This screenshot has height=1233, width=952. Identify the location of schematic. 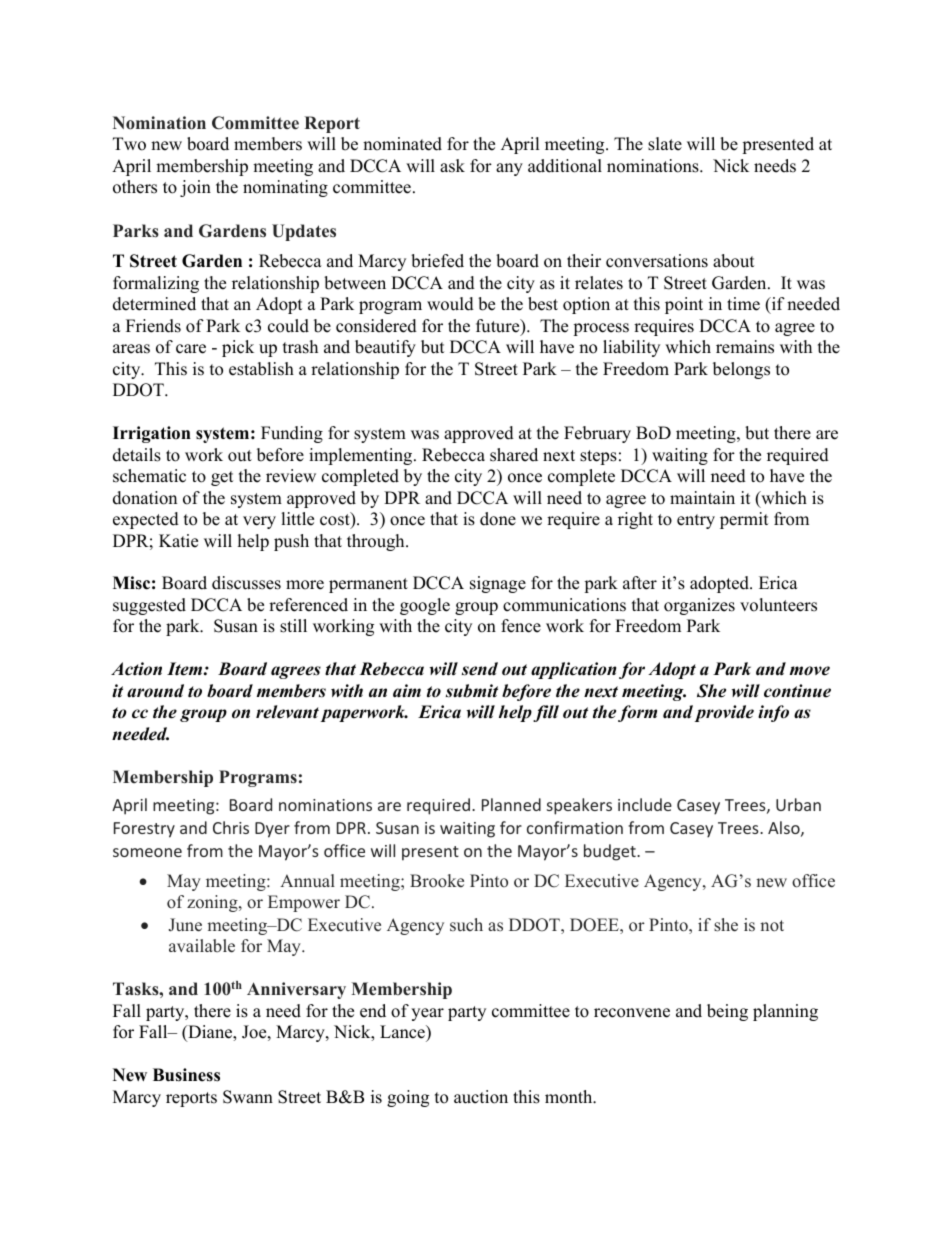
(149, 476).
